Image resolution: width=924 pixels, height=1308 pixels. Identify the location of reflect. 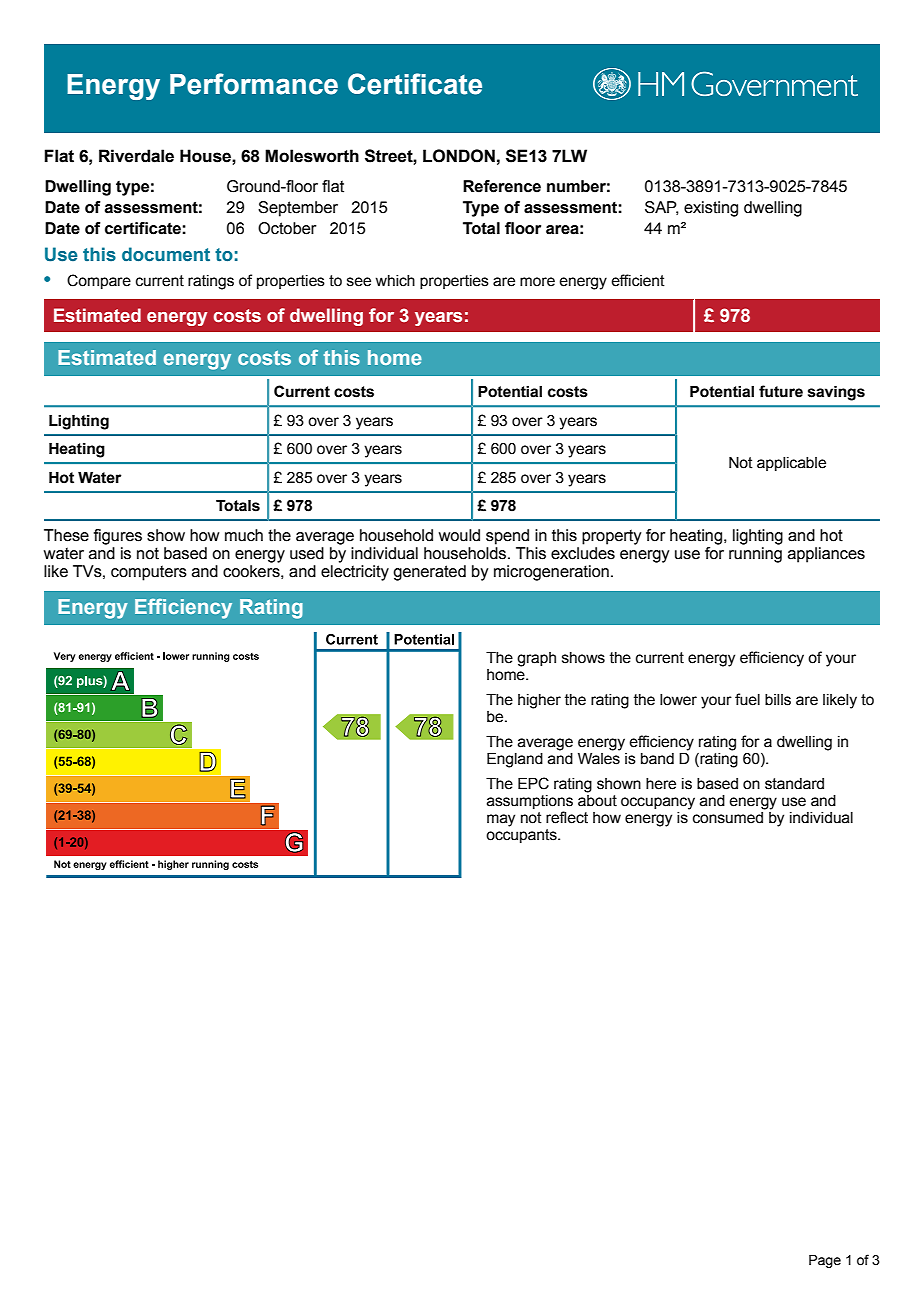
(567, 817).
